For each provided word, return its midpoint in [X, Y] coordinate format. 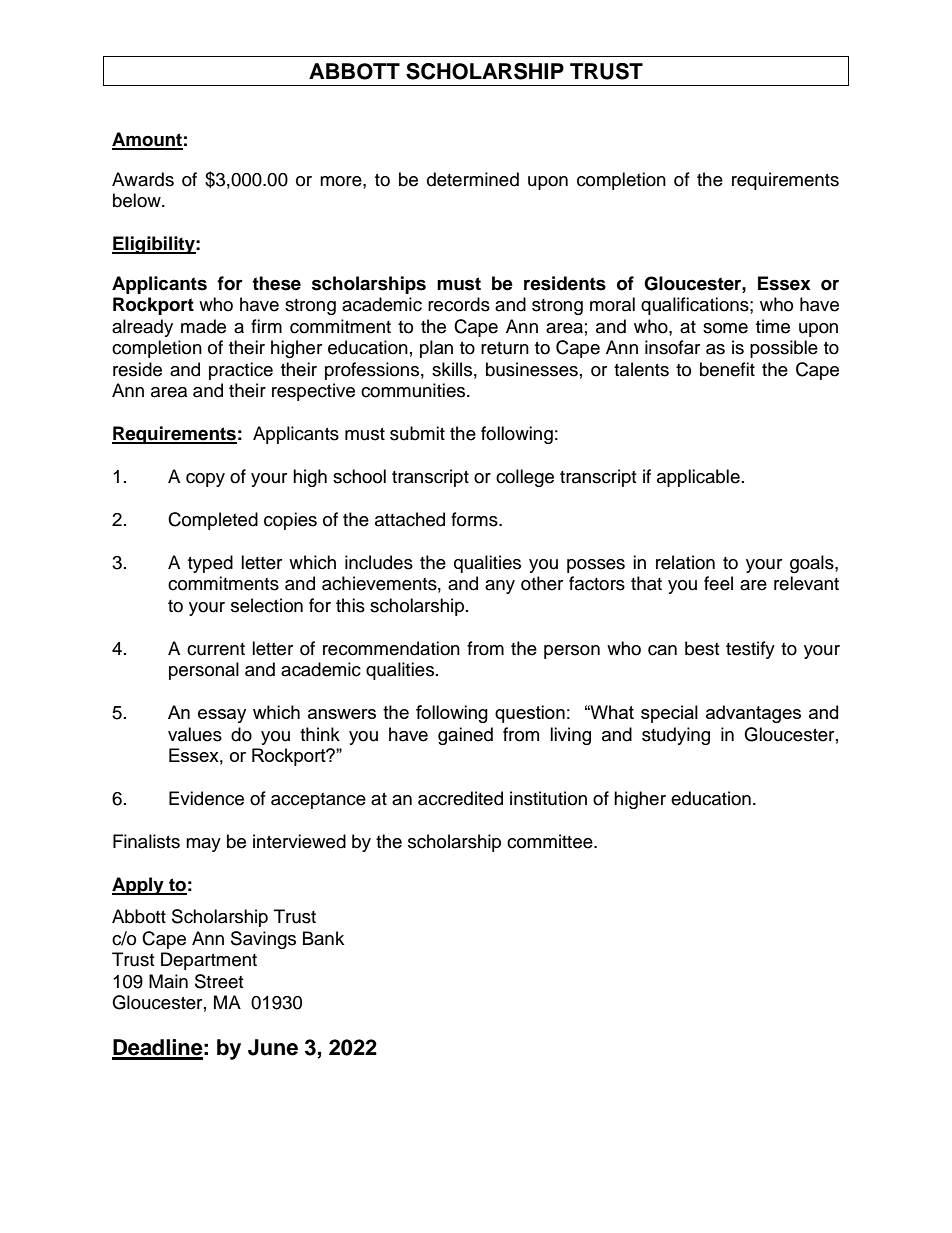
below [138, 200]
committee [551, 841]
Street [219, 981]
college [525, 478]
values [195, 734]
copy [205, 480]
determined [473, 179]
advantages [753, 714]
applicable [698, 478]
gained [465, 736]
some [725, 328]
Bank [323, 938]
